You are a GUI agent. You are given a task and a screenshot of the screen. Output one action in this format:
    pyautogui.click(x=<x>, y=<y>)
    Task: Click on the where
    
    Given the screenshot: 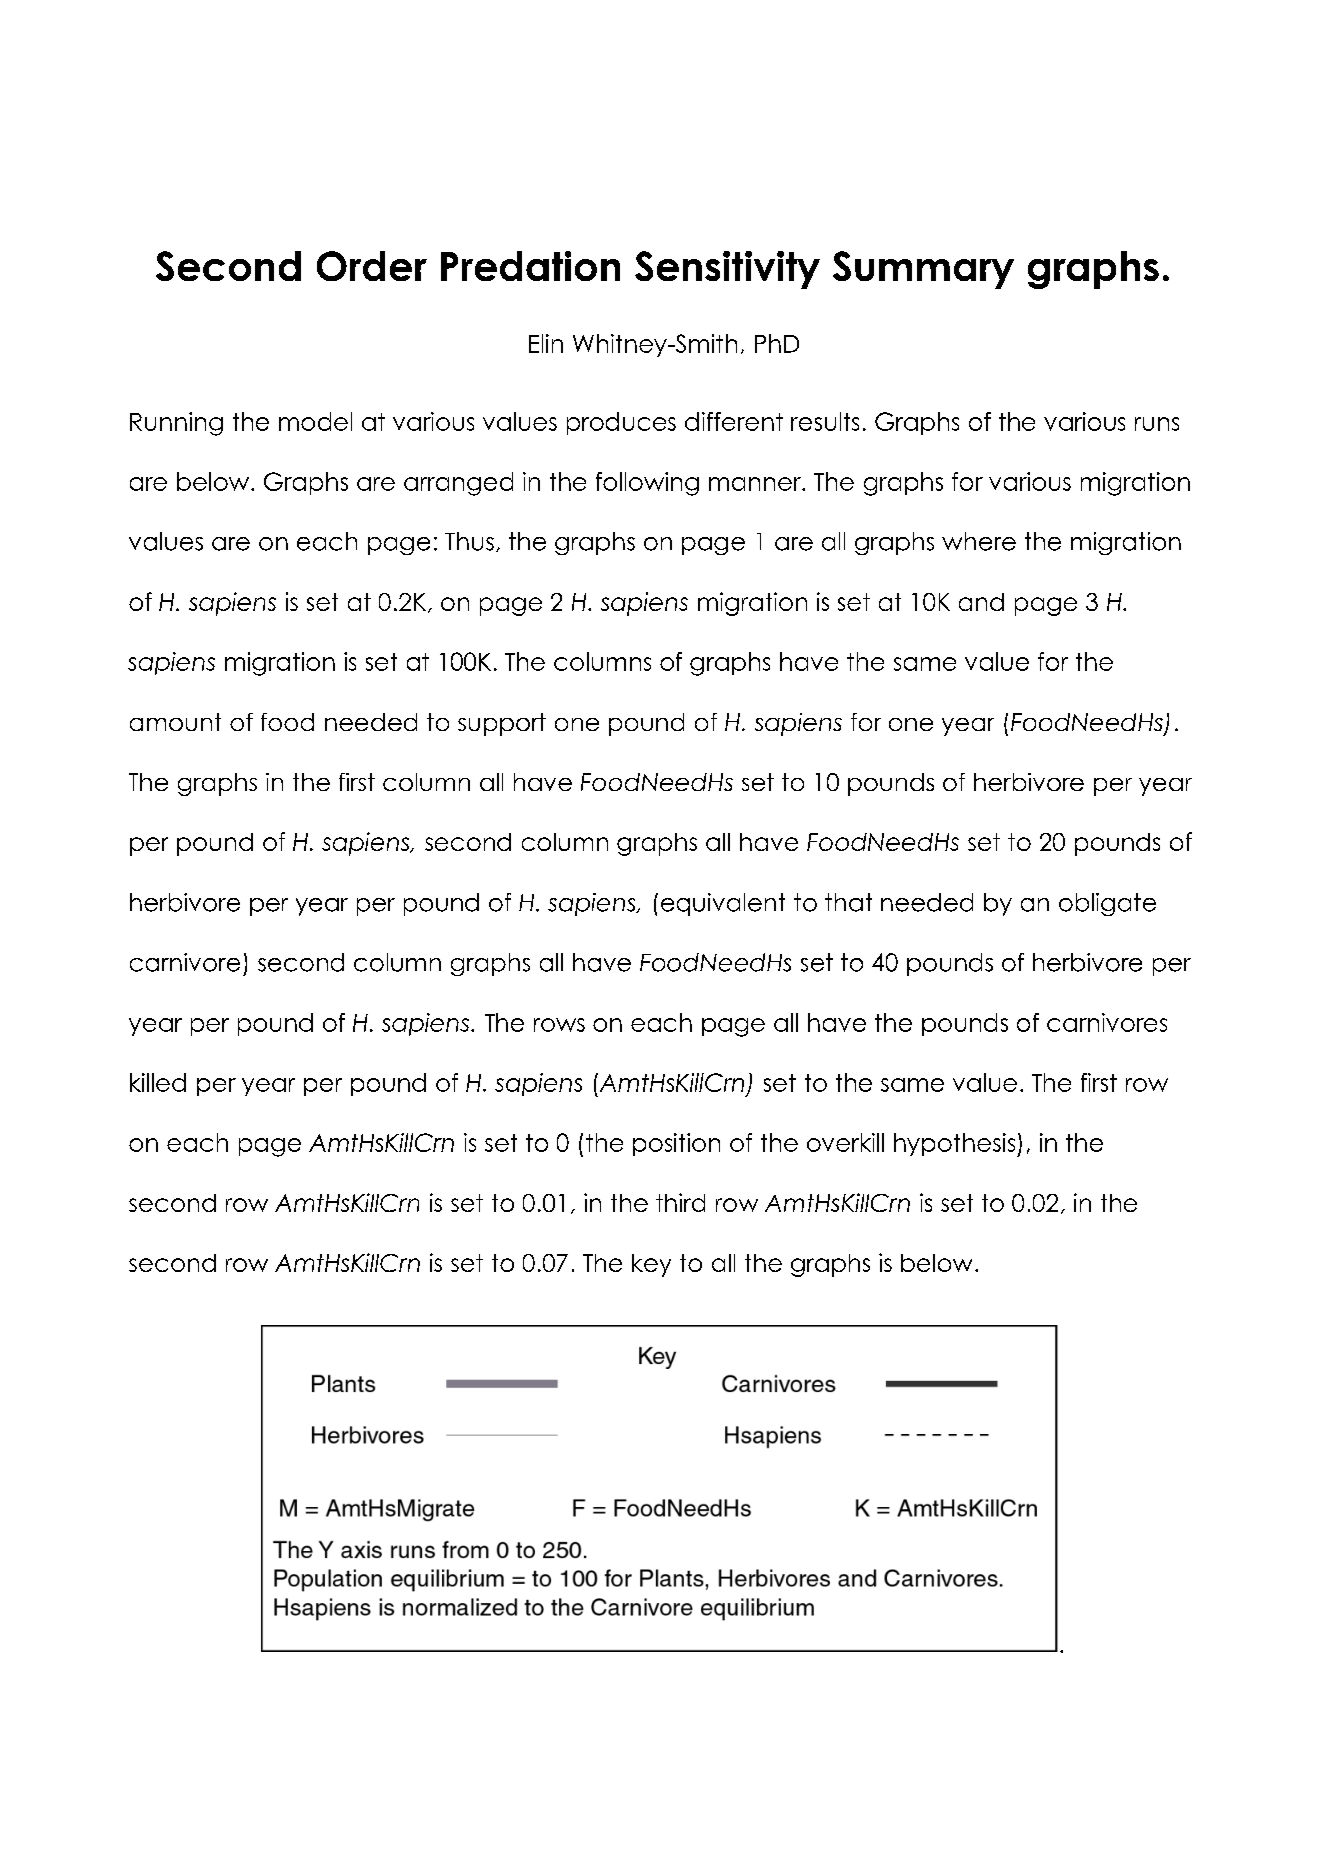 What is the action you would take?
    pyautogui.click(x=979, y=541)
